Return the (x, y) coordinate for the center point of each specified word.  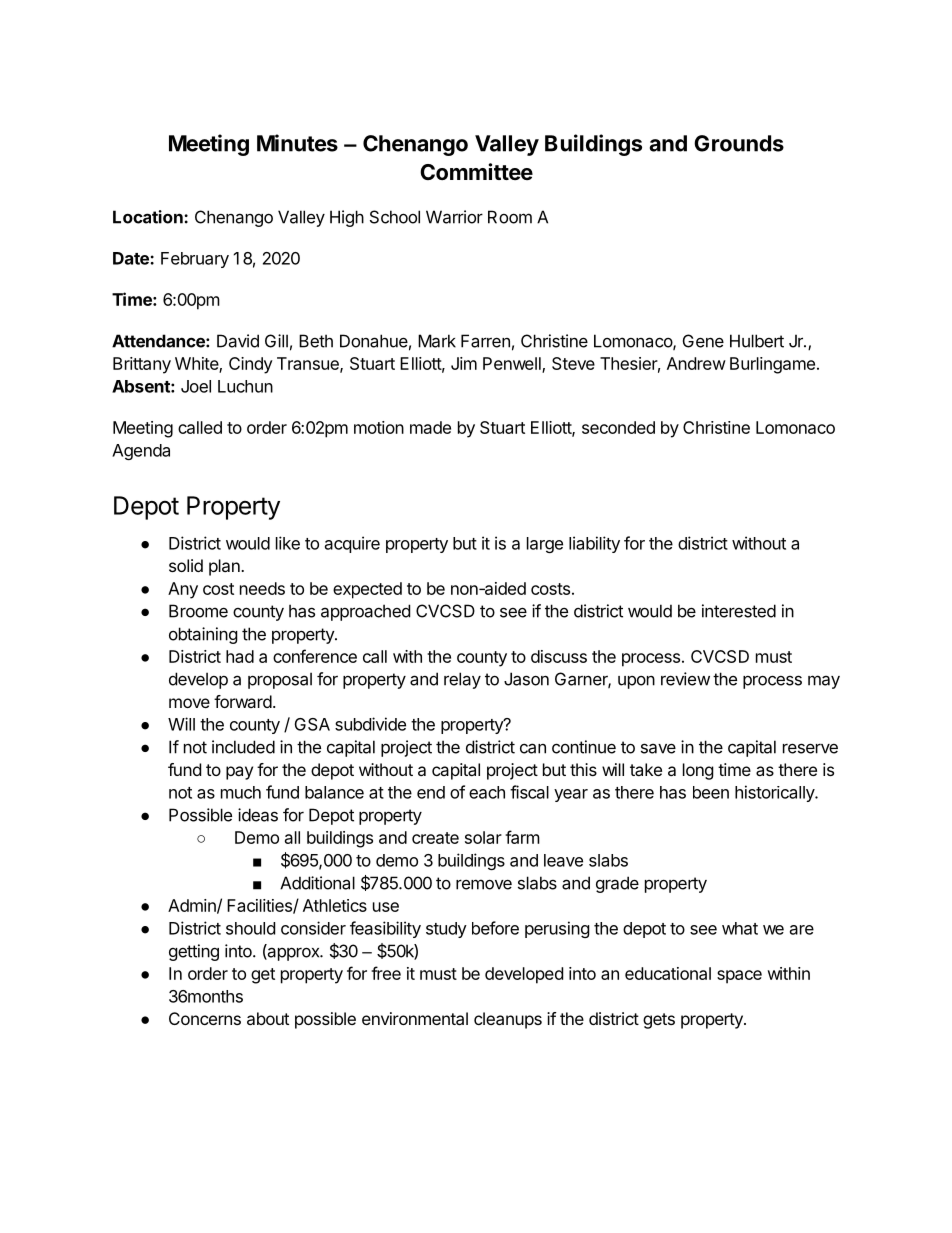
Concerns (205, 1018)
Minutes (297, 143)
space (739, 977)
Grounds (739, 143)
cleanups (508, 1020)
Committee (476, 171)
